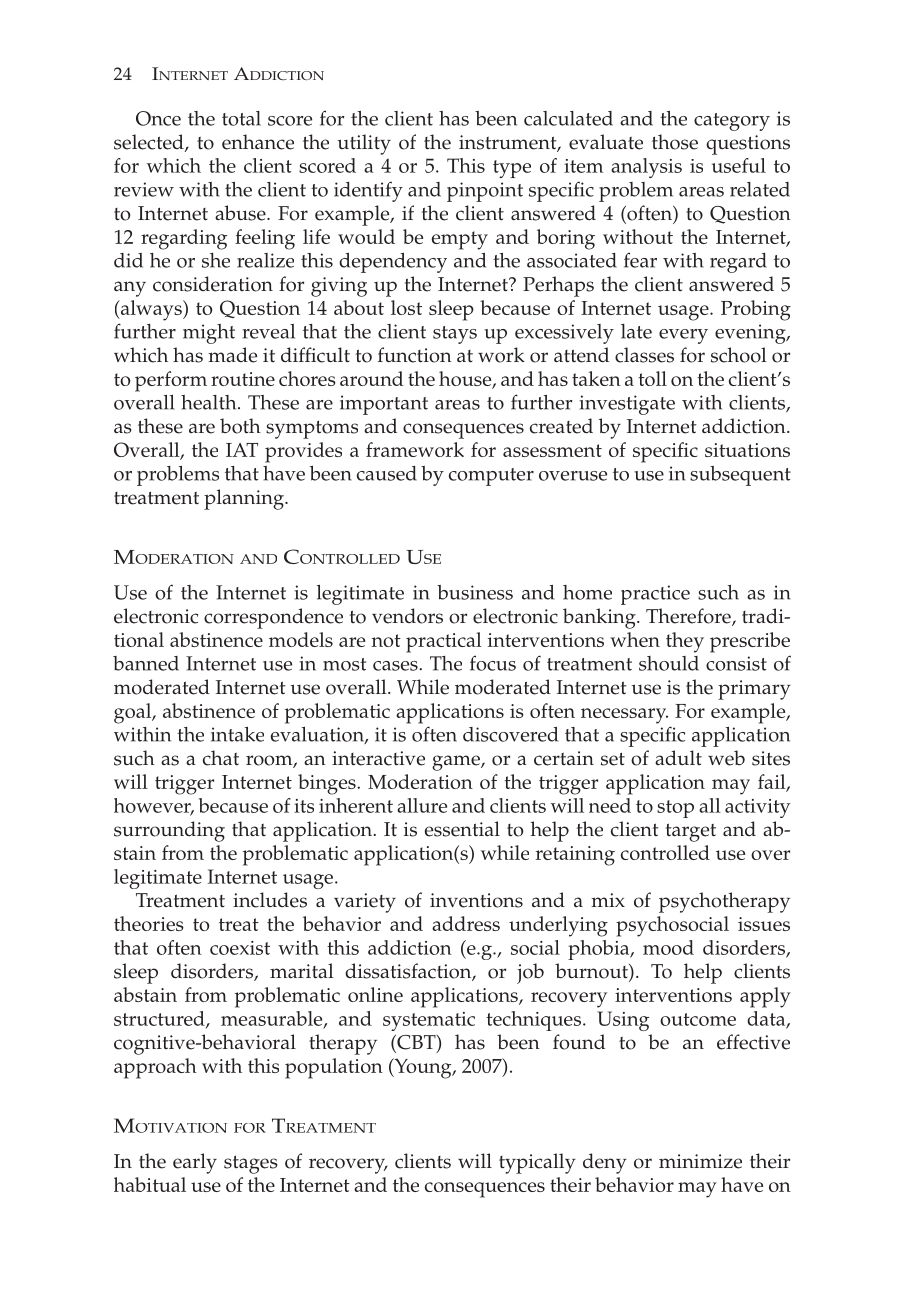 The height and width of the page is (1316, 921). What do you see at coordinates (675, 142) in the page?
I see `those` at bounding box center [675, 142].
